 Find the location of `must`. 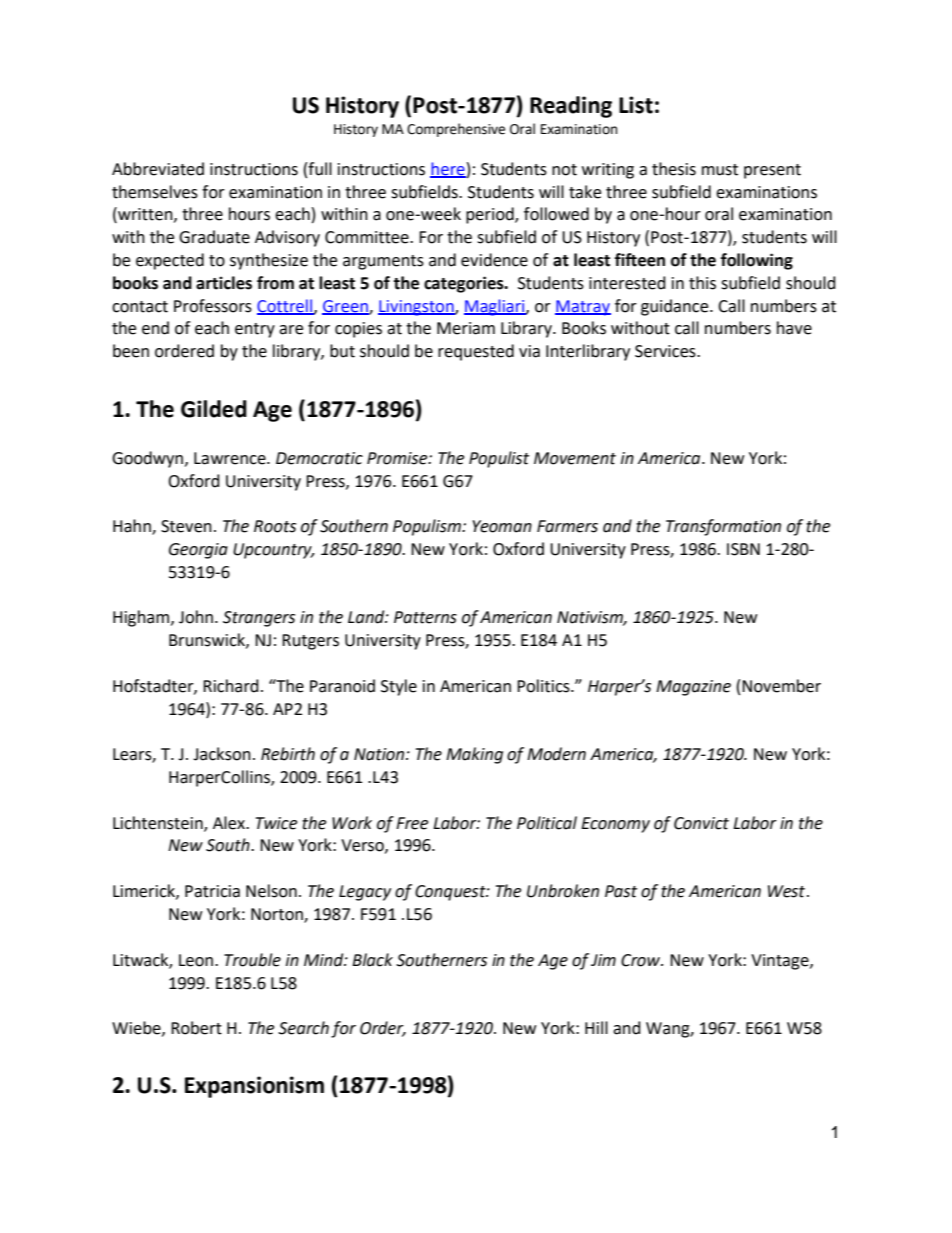

must is located at coordinates (720, 170).
